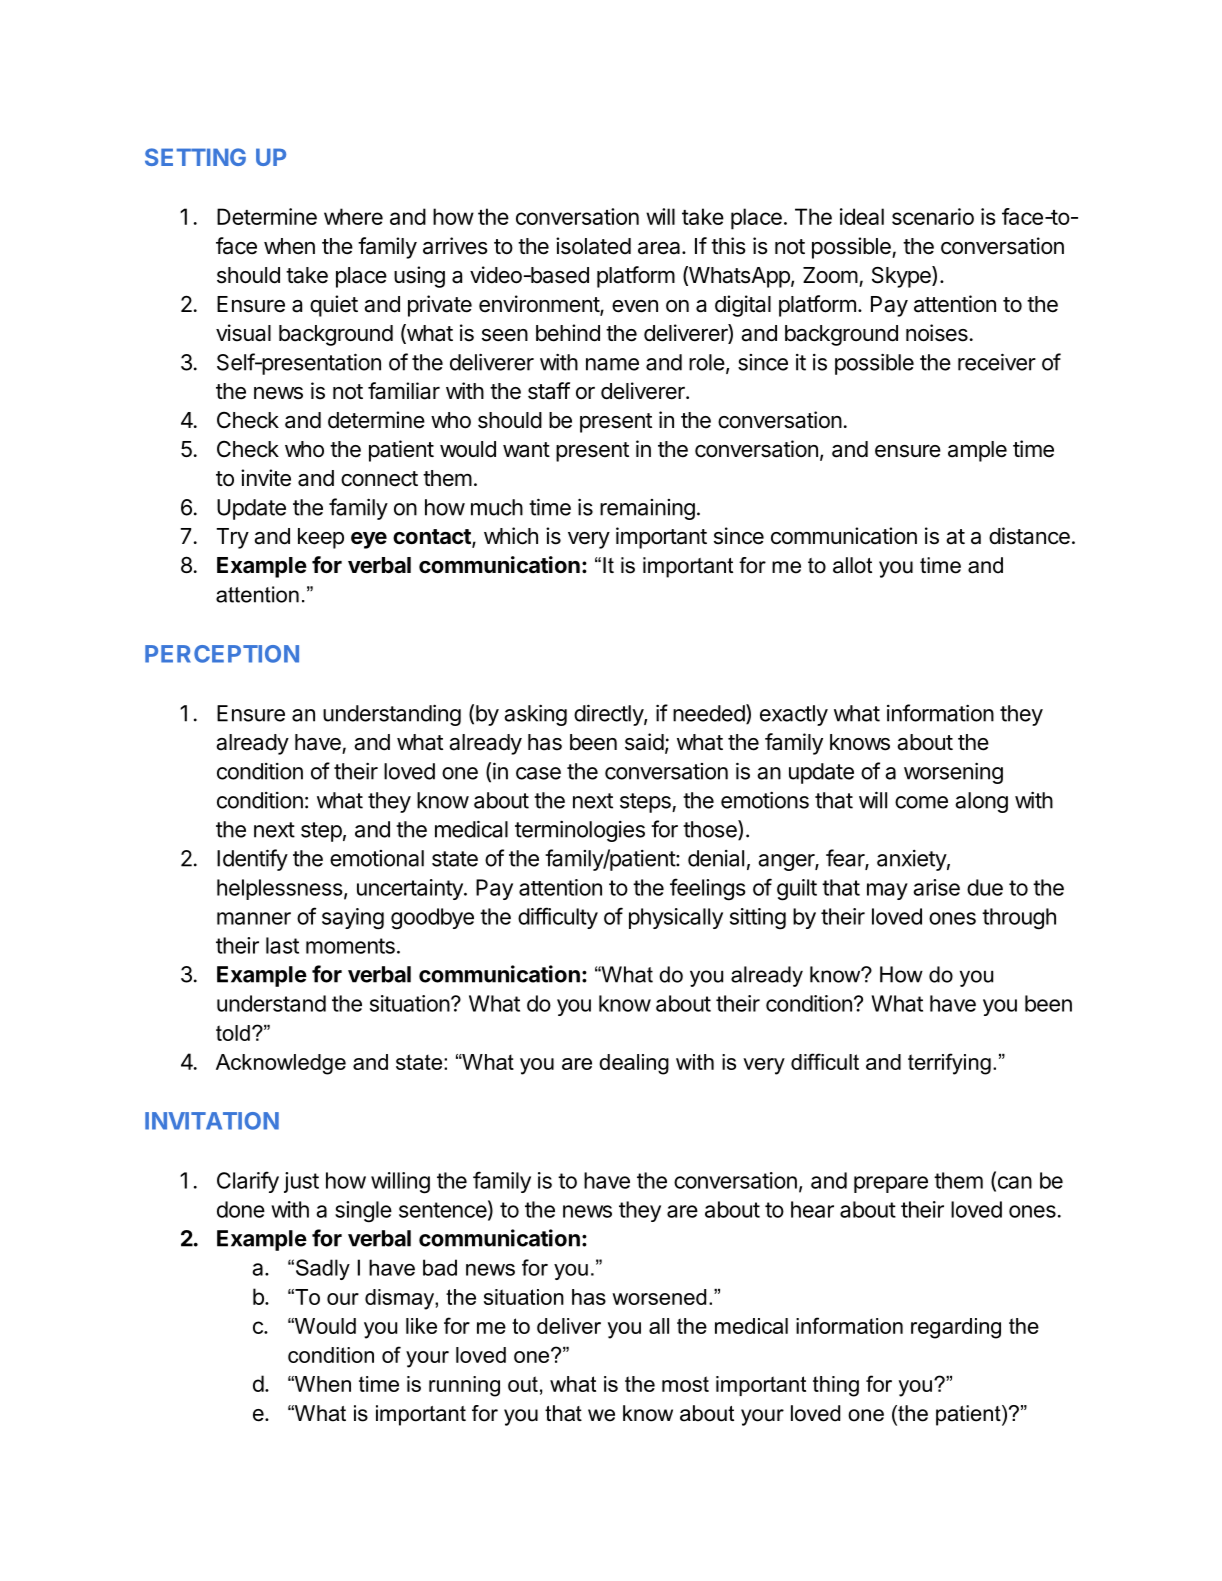 The width and height of the screenshot is (1222, 1581). Describe the element at coordinates (535, 715) in the screenshot. I see `asking` at that location.
